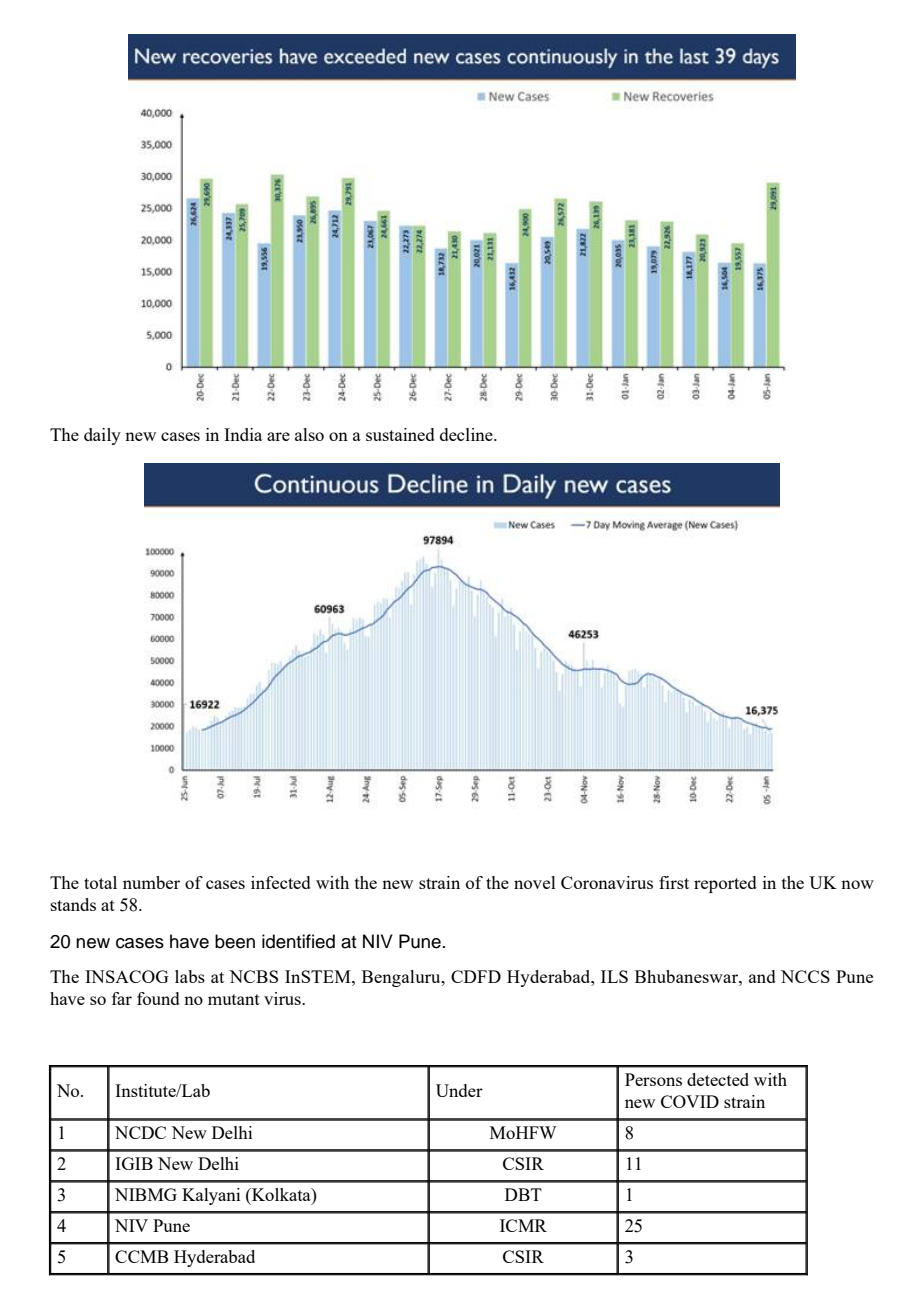 The width and height of the page is (924, 1308). What do you see at coordinates (102, 436) in the page?
I see `daily` at bounding box center [102, 436].
